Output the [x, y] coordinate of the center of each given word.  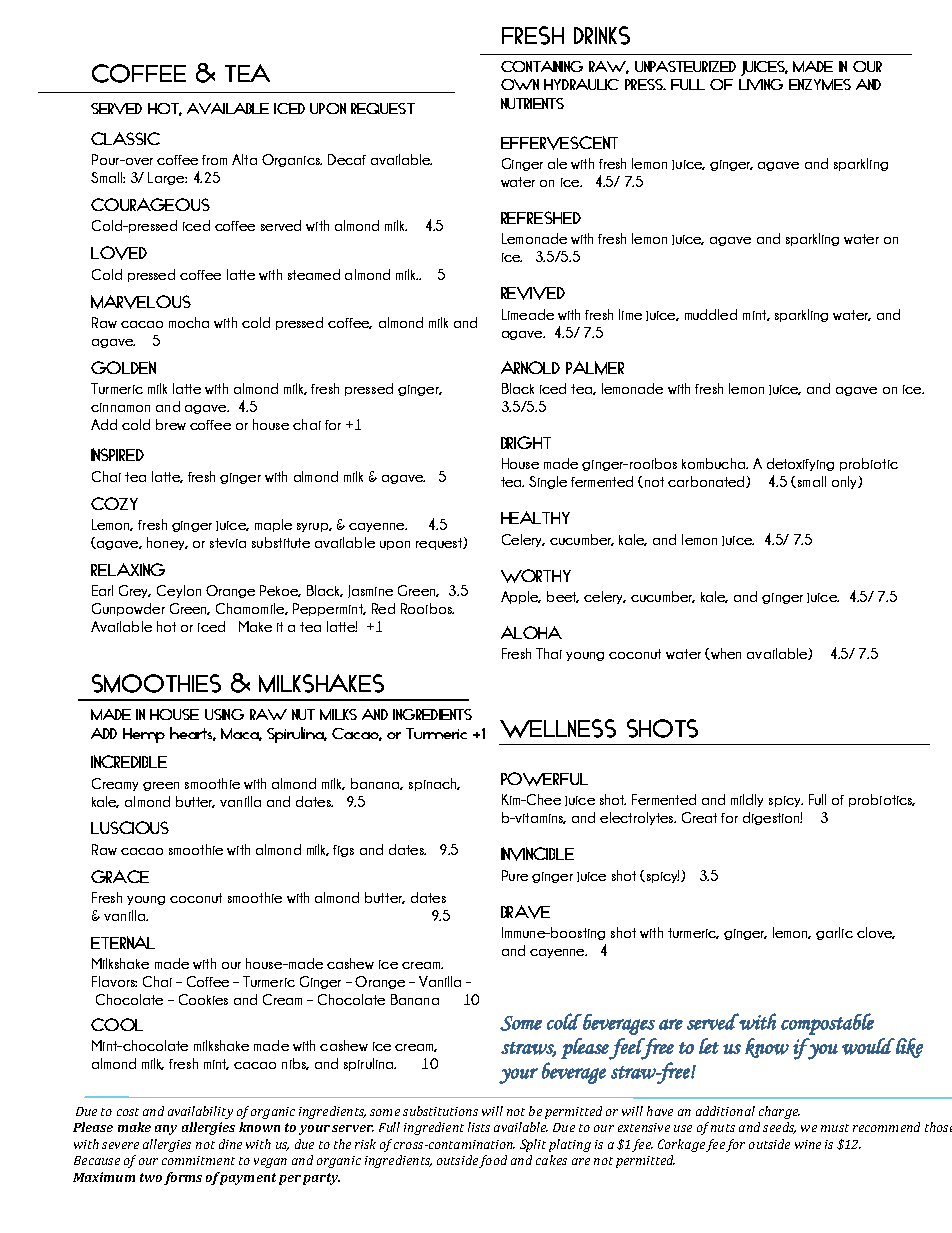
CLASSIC [125, 138]
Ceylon [179, 591]
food [493, 1161]
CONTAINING [542, 66]
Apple [521, 597]
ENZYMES [820, 84]
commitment [198, 1160]
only [845, 482]
